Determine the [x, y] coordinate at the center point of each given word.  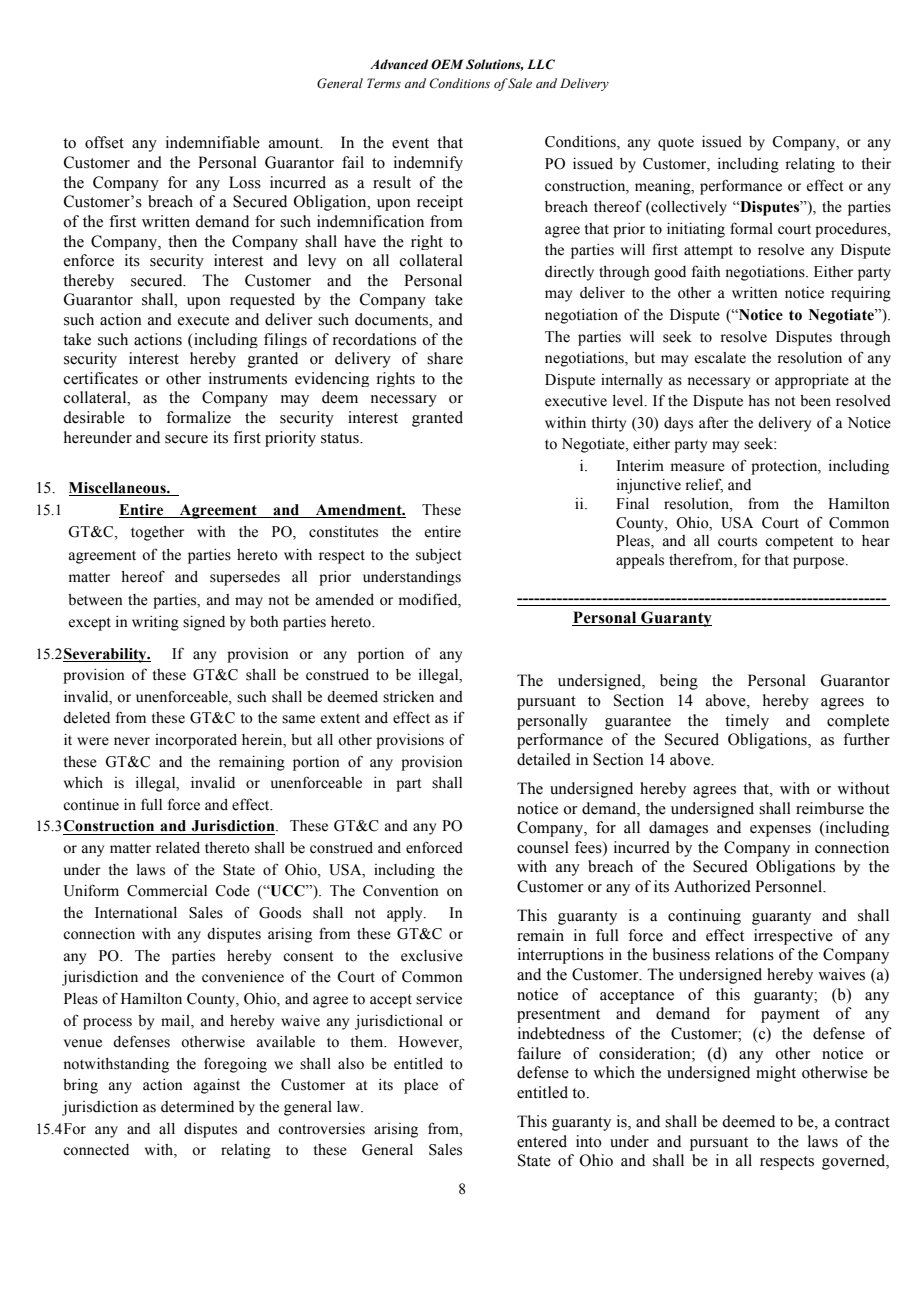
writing [155, 623]
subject [438, 556]
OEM [447, 64]
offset [104, 142]
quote [676, 144]
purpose [820, 563]
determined [197, 1107]
